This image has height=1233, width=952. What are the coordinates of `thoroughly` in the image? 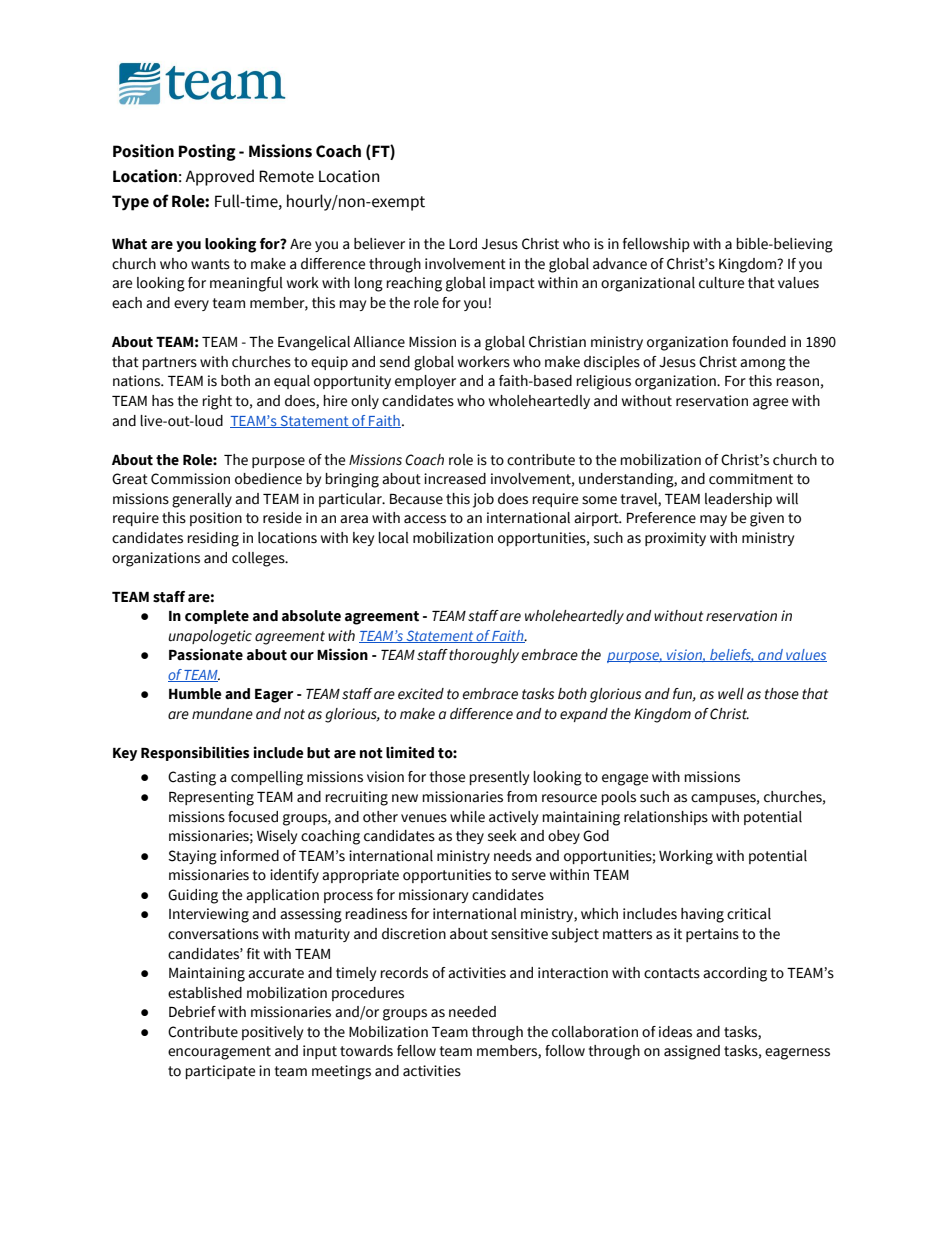 It's located at (484, 656).
